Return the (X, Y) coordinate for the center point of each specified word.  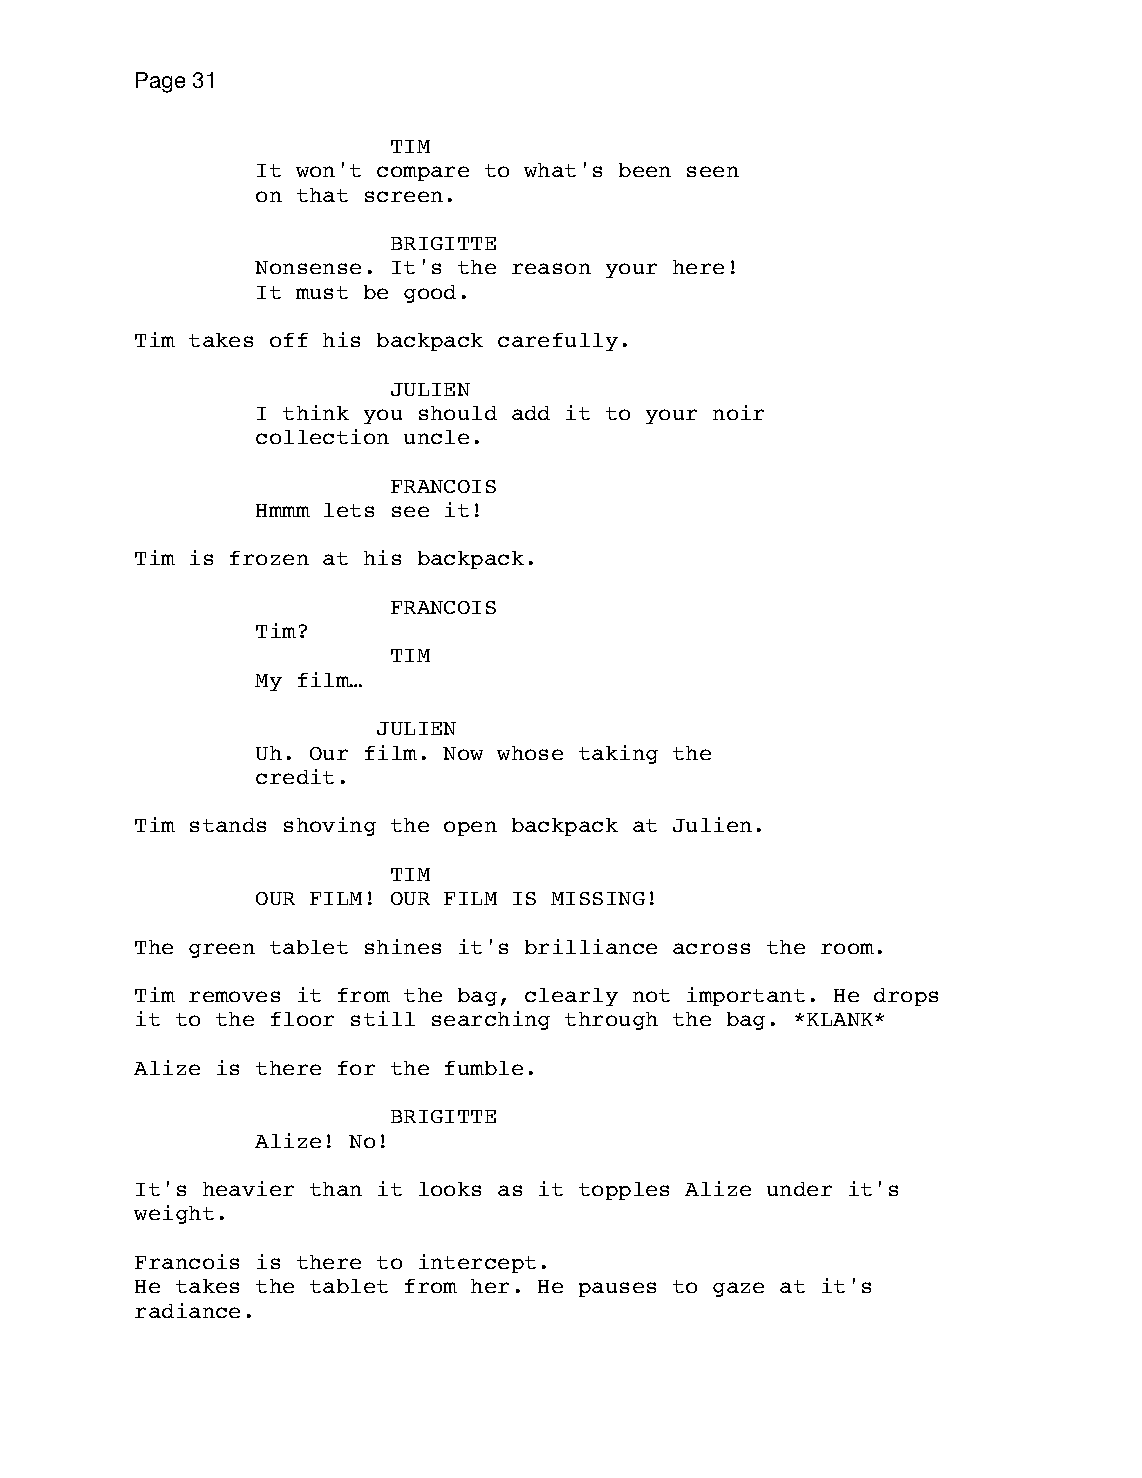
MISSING (598, 898)
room (847, 948)
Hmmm (283, 510)
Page (160, 82)
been (645, 170)
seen (713, 171)
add (531, 413)
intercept (477, 1263)
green (222, 950)
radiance (187, 1310)
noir (738, 412)
